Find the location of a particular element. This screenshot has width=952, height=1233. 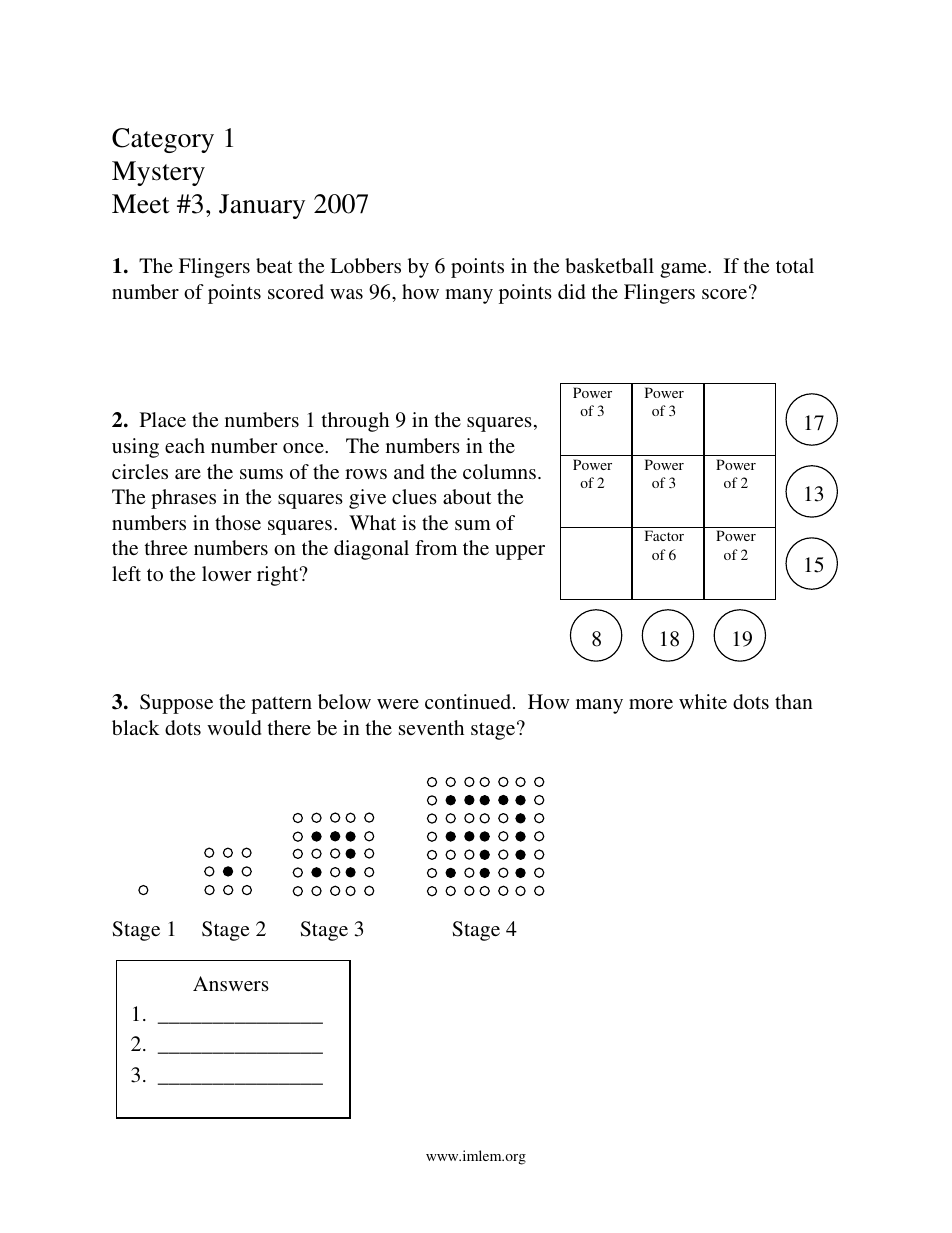

Mystery is located at coordinates (158, 173).
